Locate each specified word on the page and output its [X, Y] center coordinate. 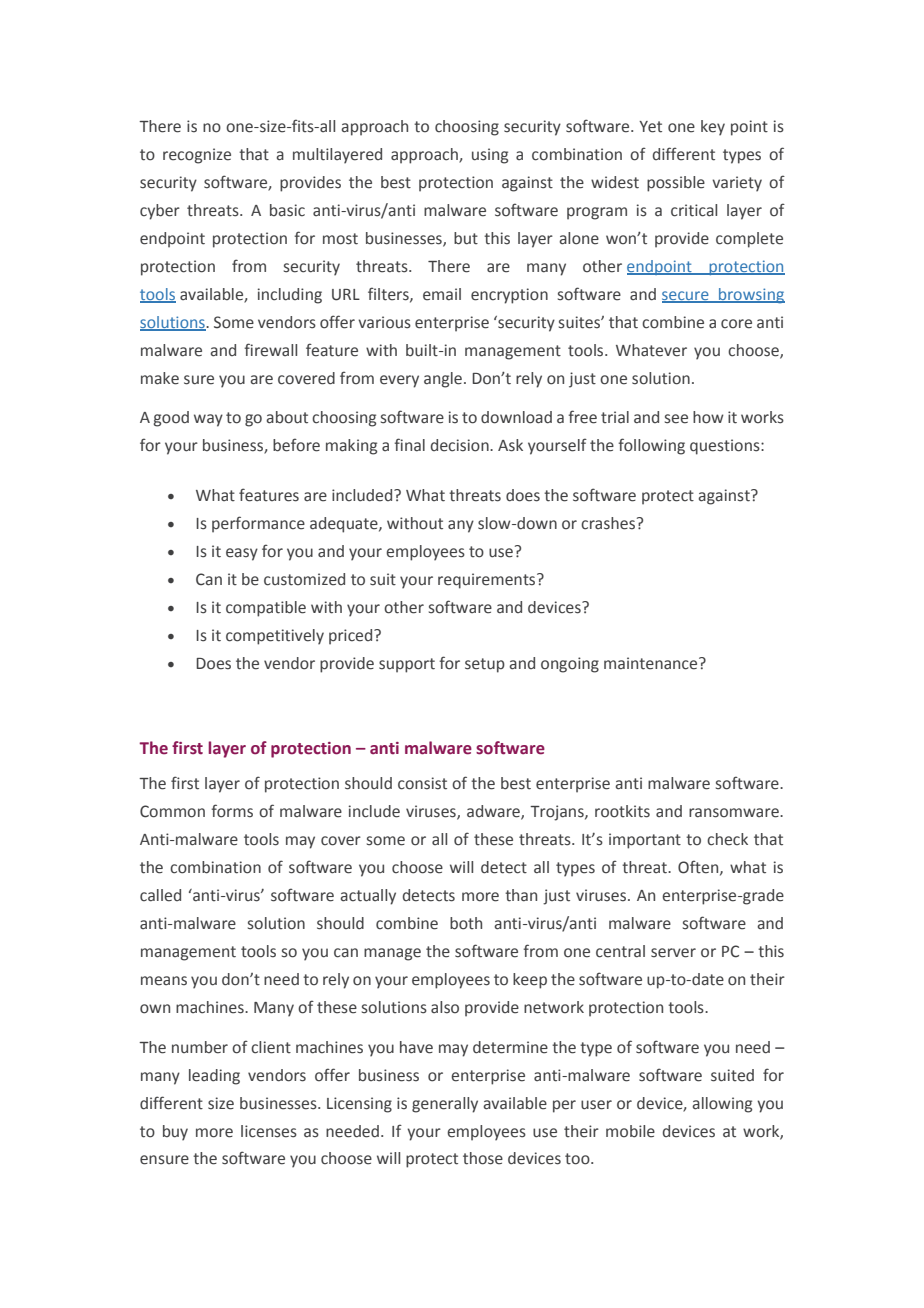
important [645, 841]
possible [676, 184]
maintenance [652, 663]
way [208, 420]
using [490, 156]
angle [443, 380]
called [160, 895]
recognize [197, 156]
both [466, 923]
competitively [275, 637]
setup [485, 665]
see [676, 419]
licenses [269, 1131]
